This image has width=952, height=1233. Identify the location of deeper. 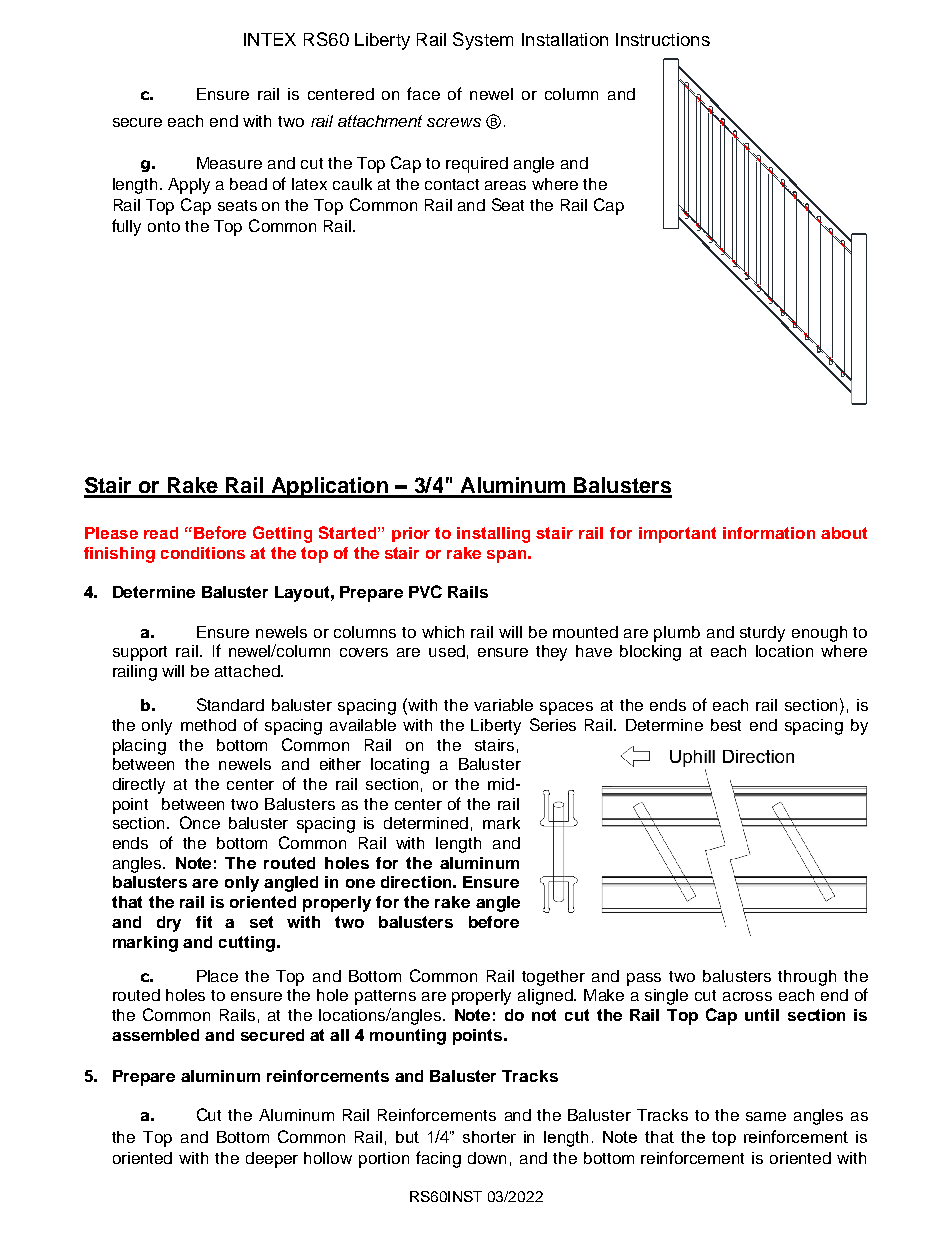
(272, 1160).
